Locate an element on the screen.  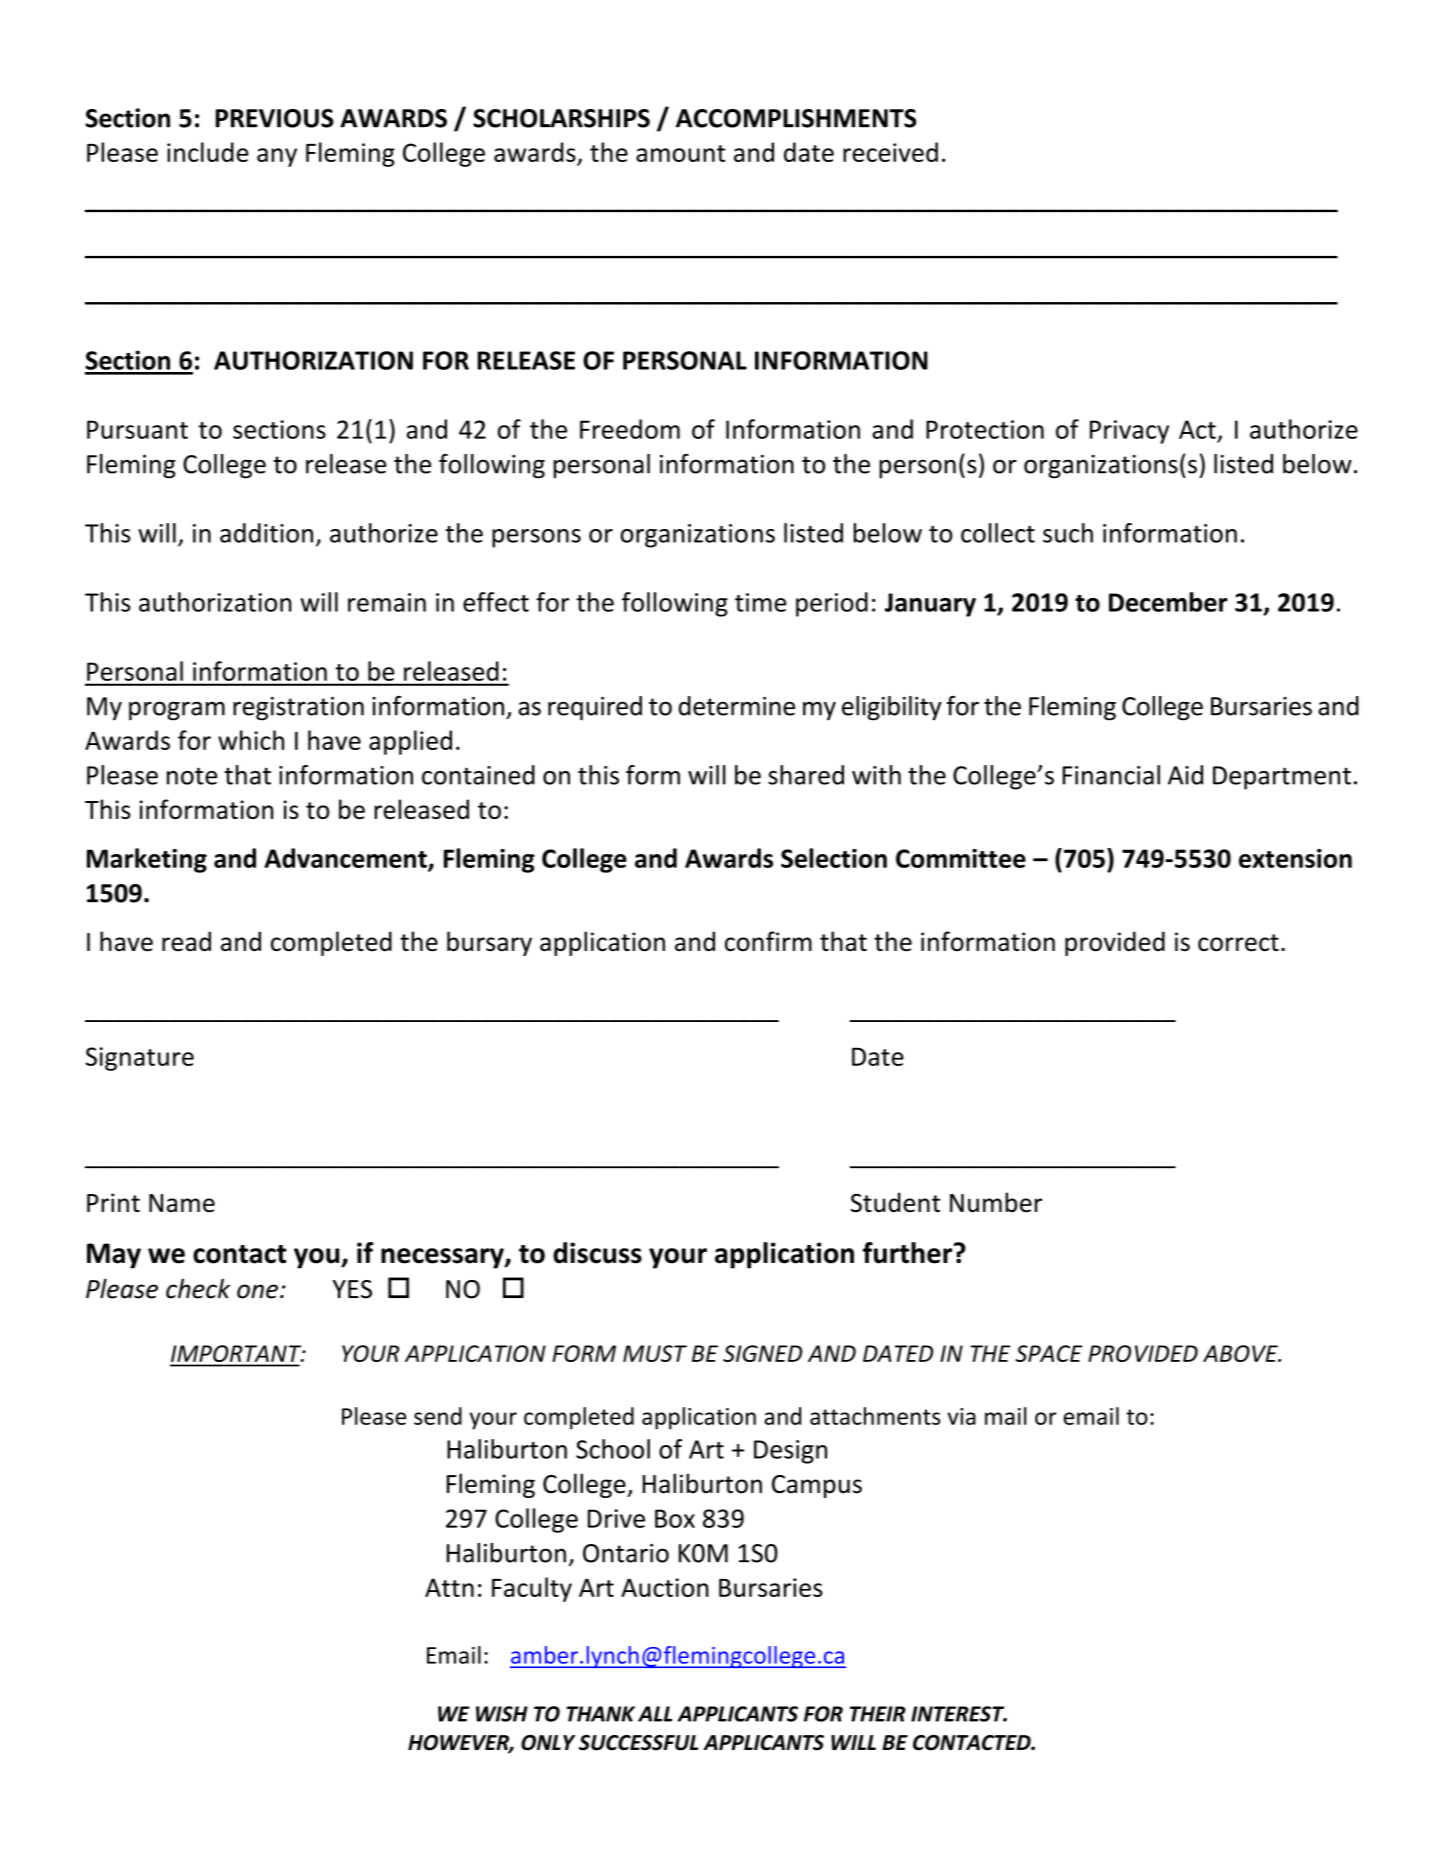
confirm is located at coordinates (768, 941).
